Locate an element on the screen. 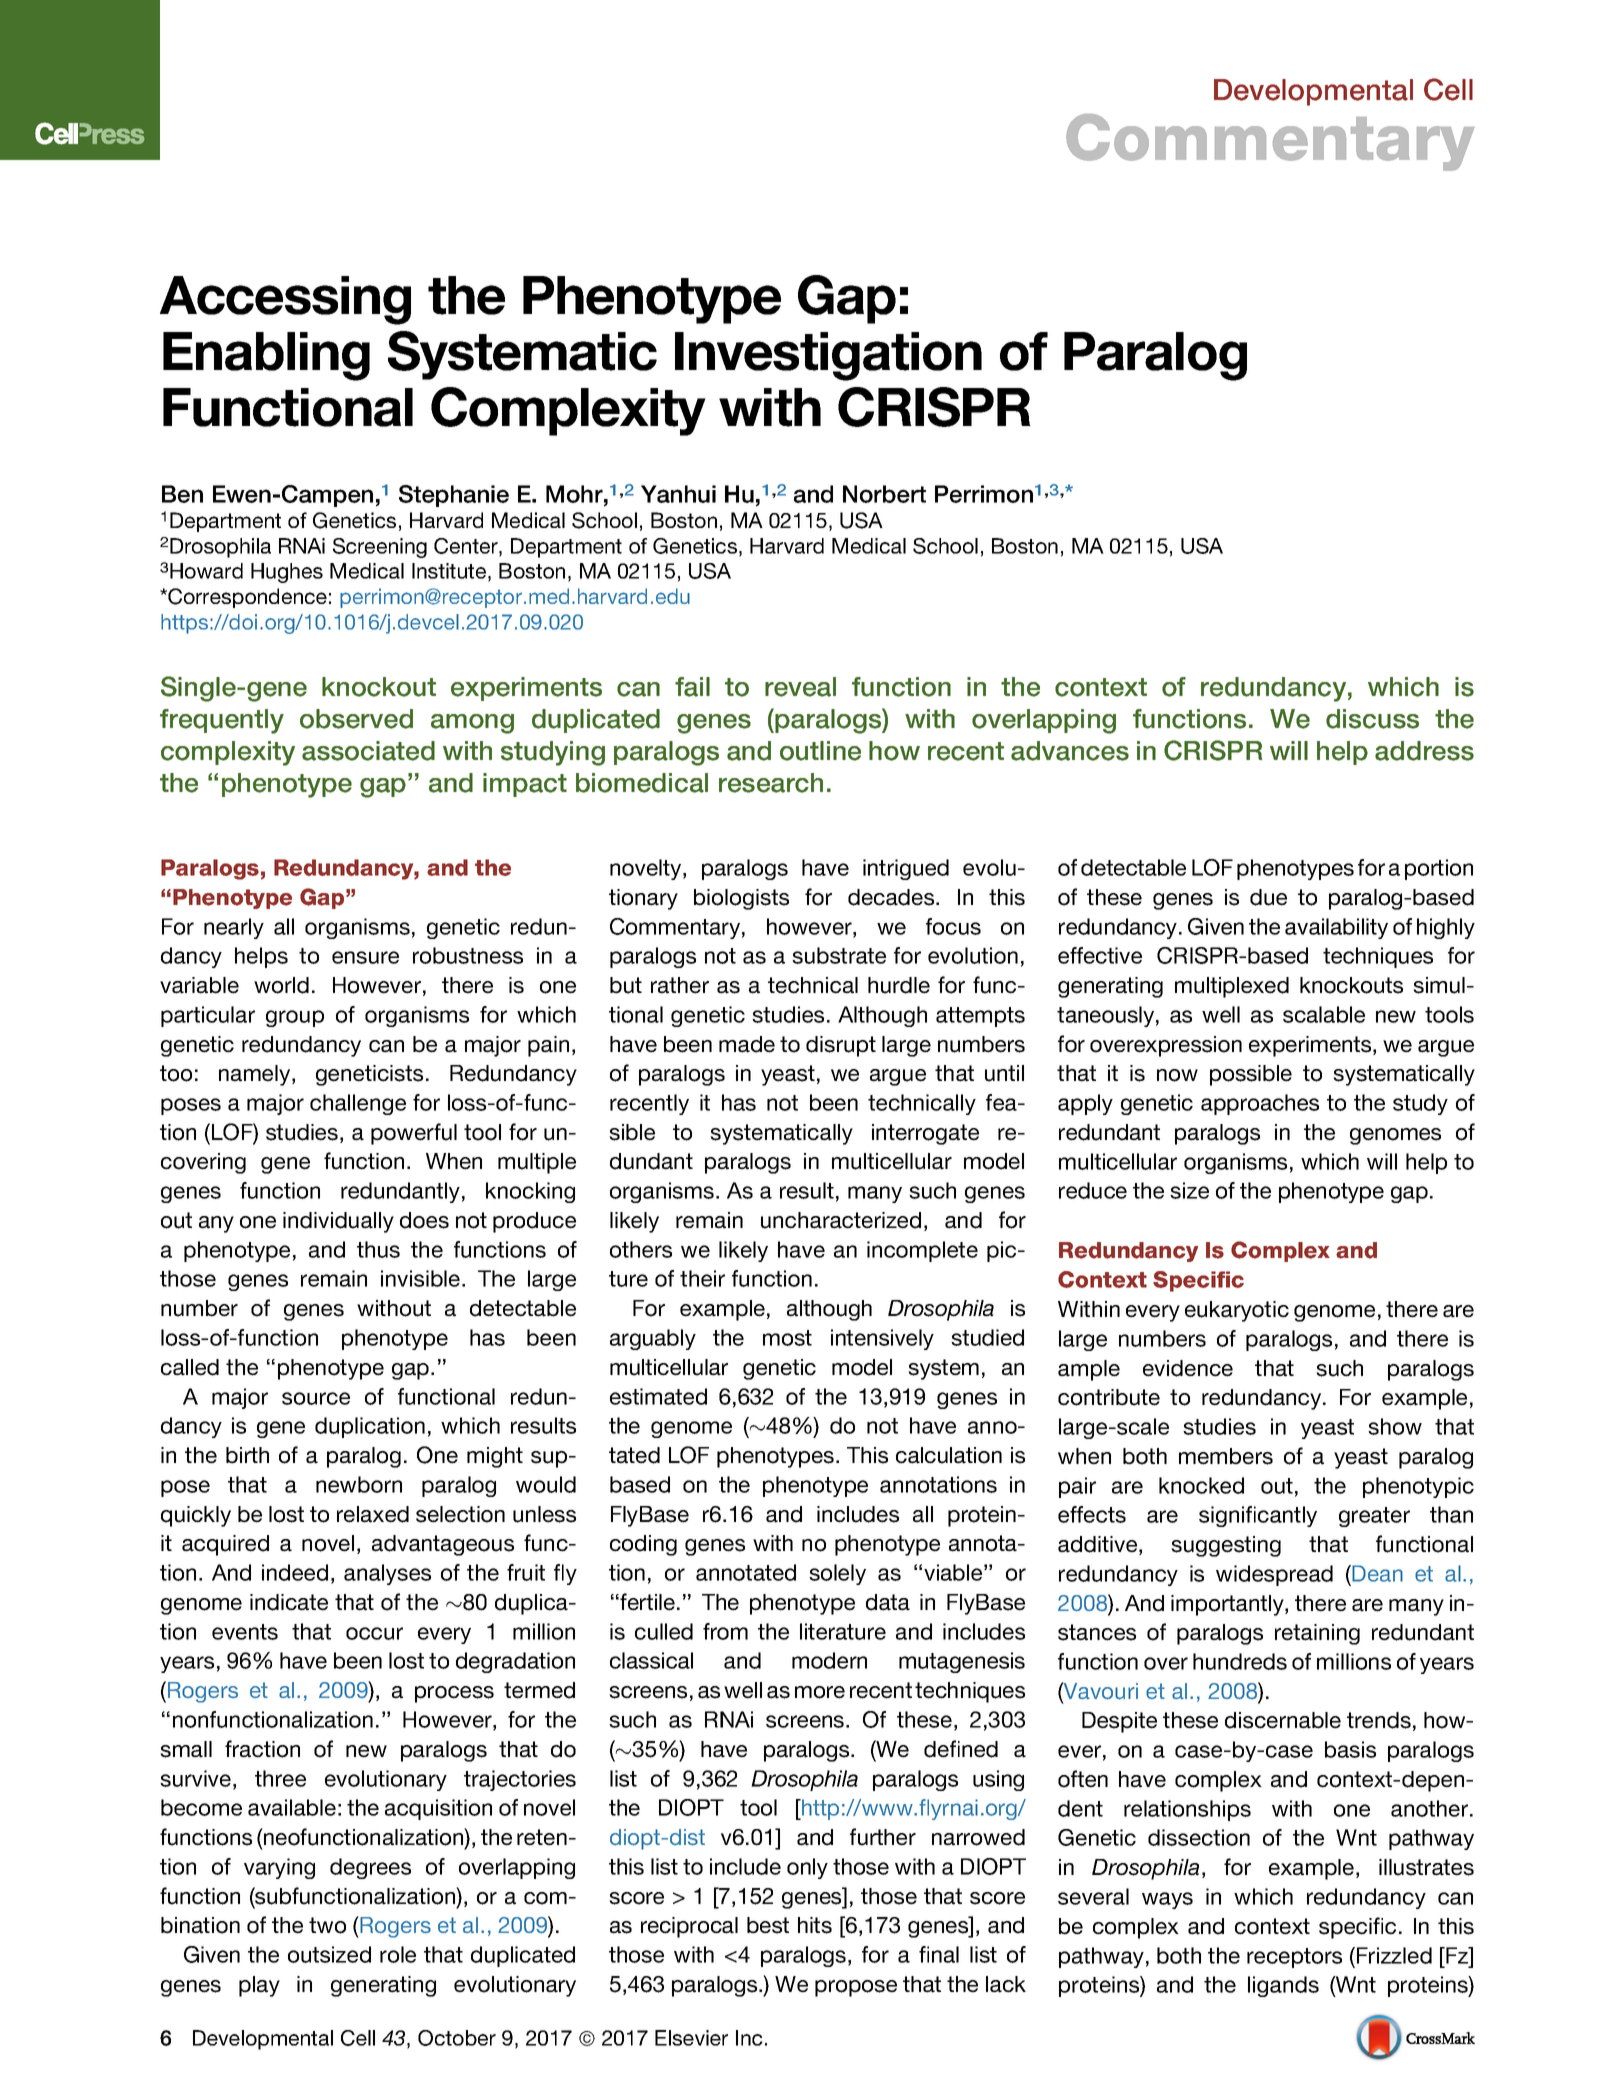 The width and height of the screenshot is (1617, 2099). play is located at coordinates (259, 1986).
